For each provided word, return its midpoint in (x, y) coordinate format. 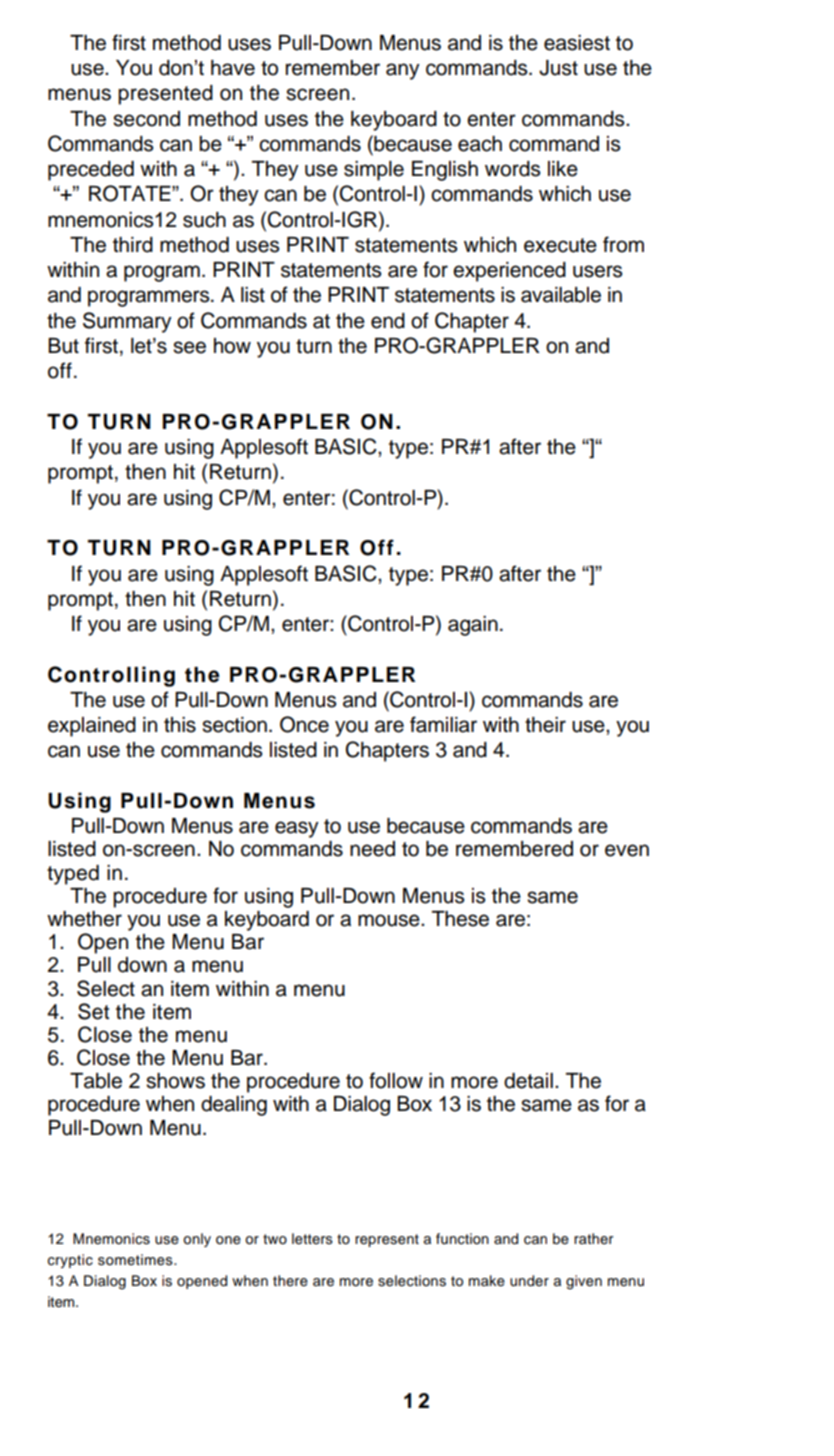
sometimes (136, 1260)
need (372, 849)
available (561, 295)
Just (558, 68)
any (403, 71)
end (388, 321)
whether (84, 919)
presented (165, 95)
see (189, 347)
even (627, 850)
